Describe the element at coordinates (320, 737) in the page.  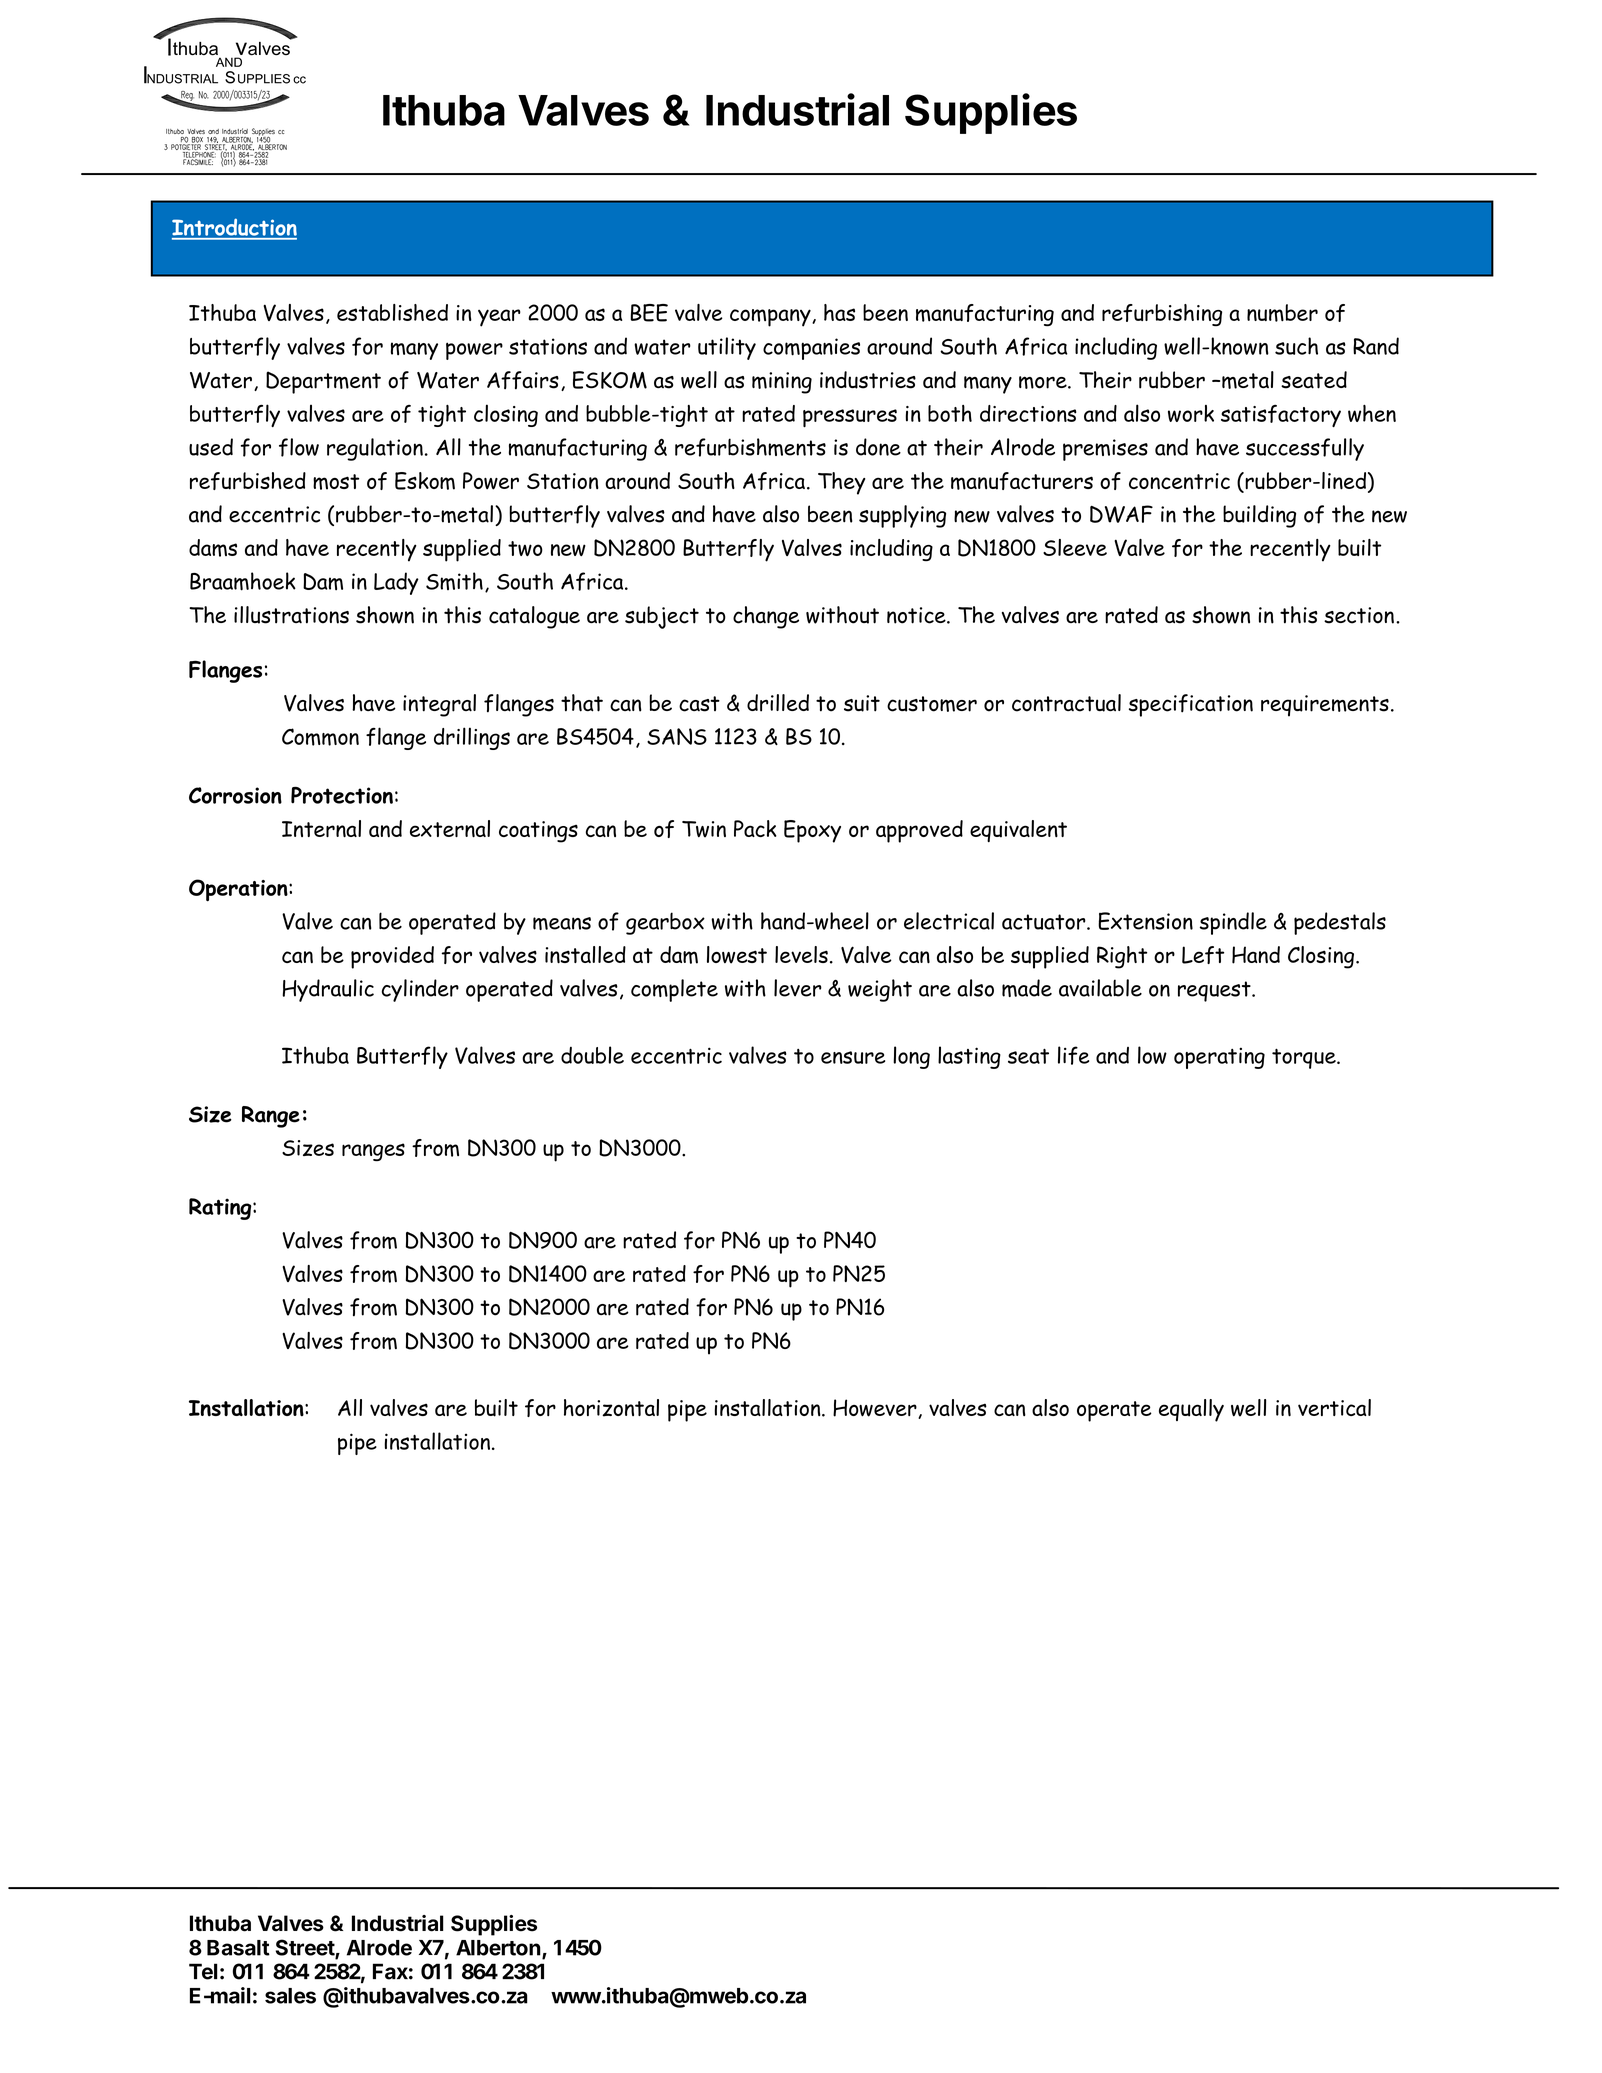
I see `Common` at that location.
